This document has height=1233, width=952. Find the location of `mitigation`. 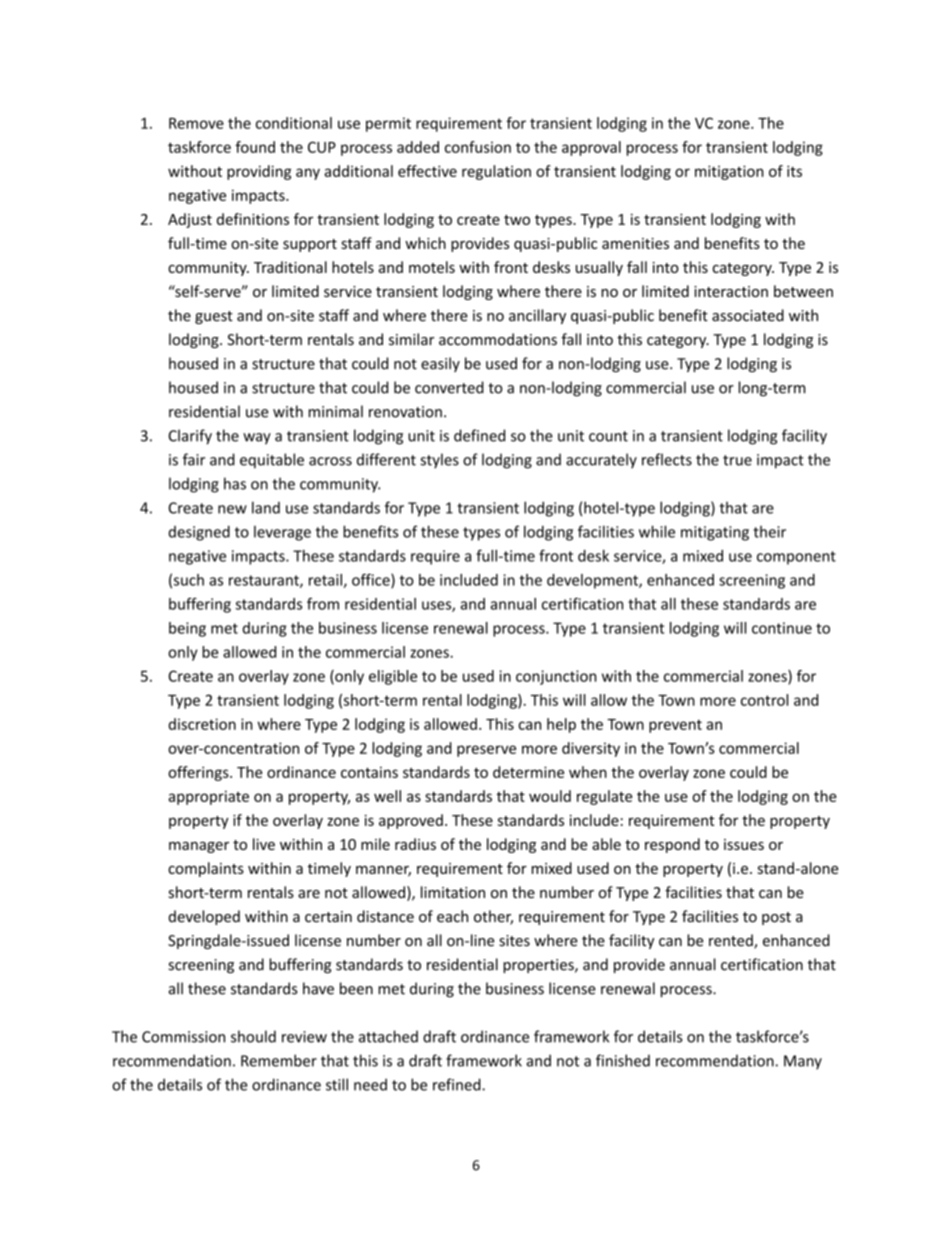

mitigation is located at coordinates (729, 172).
